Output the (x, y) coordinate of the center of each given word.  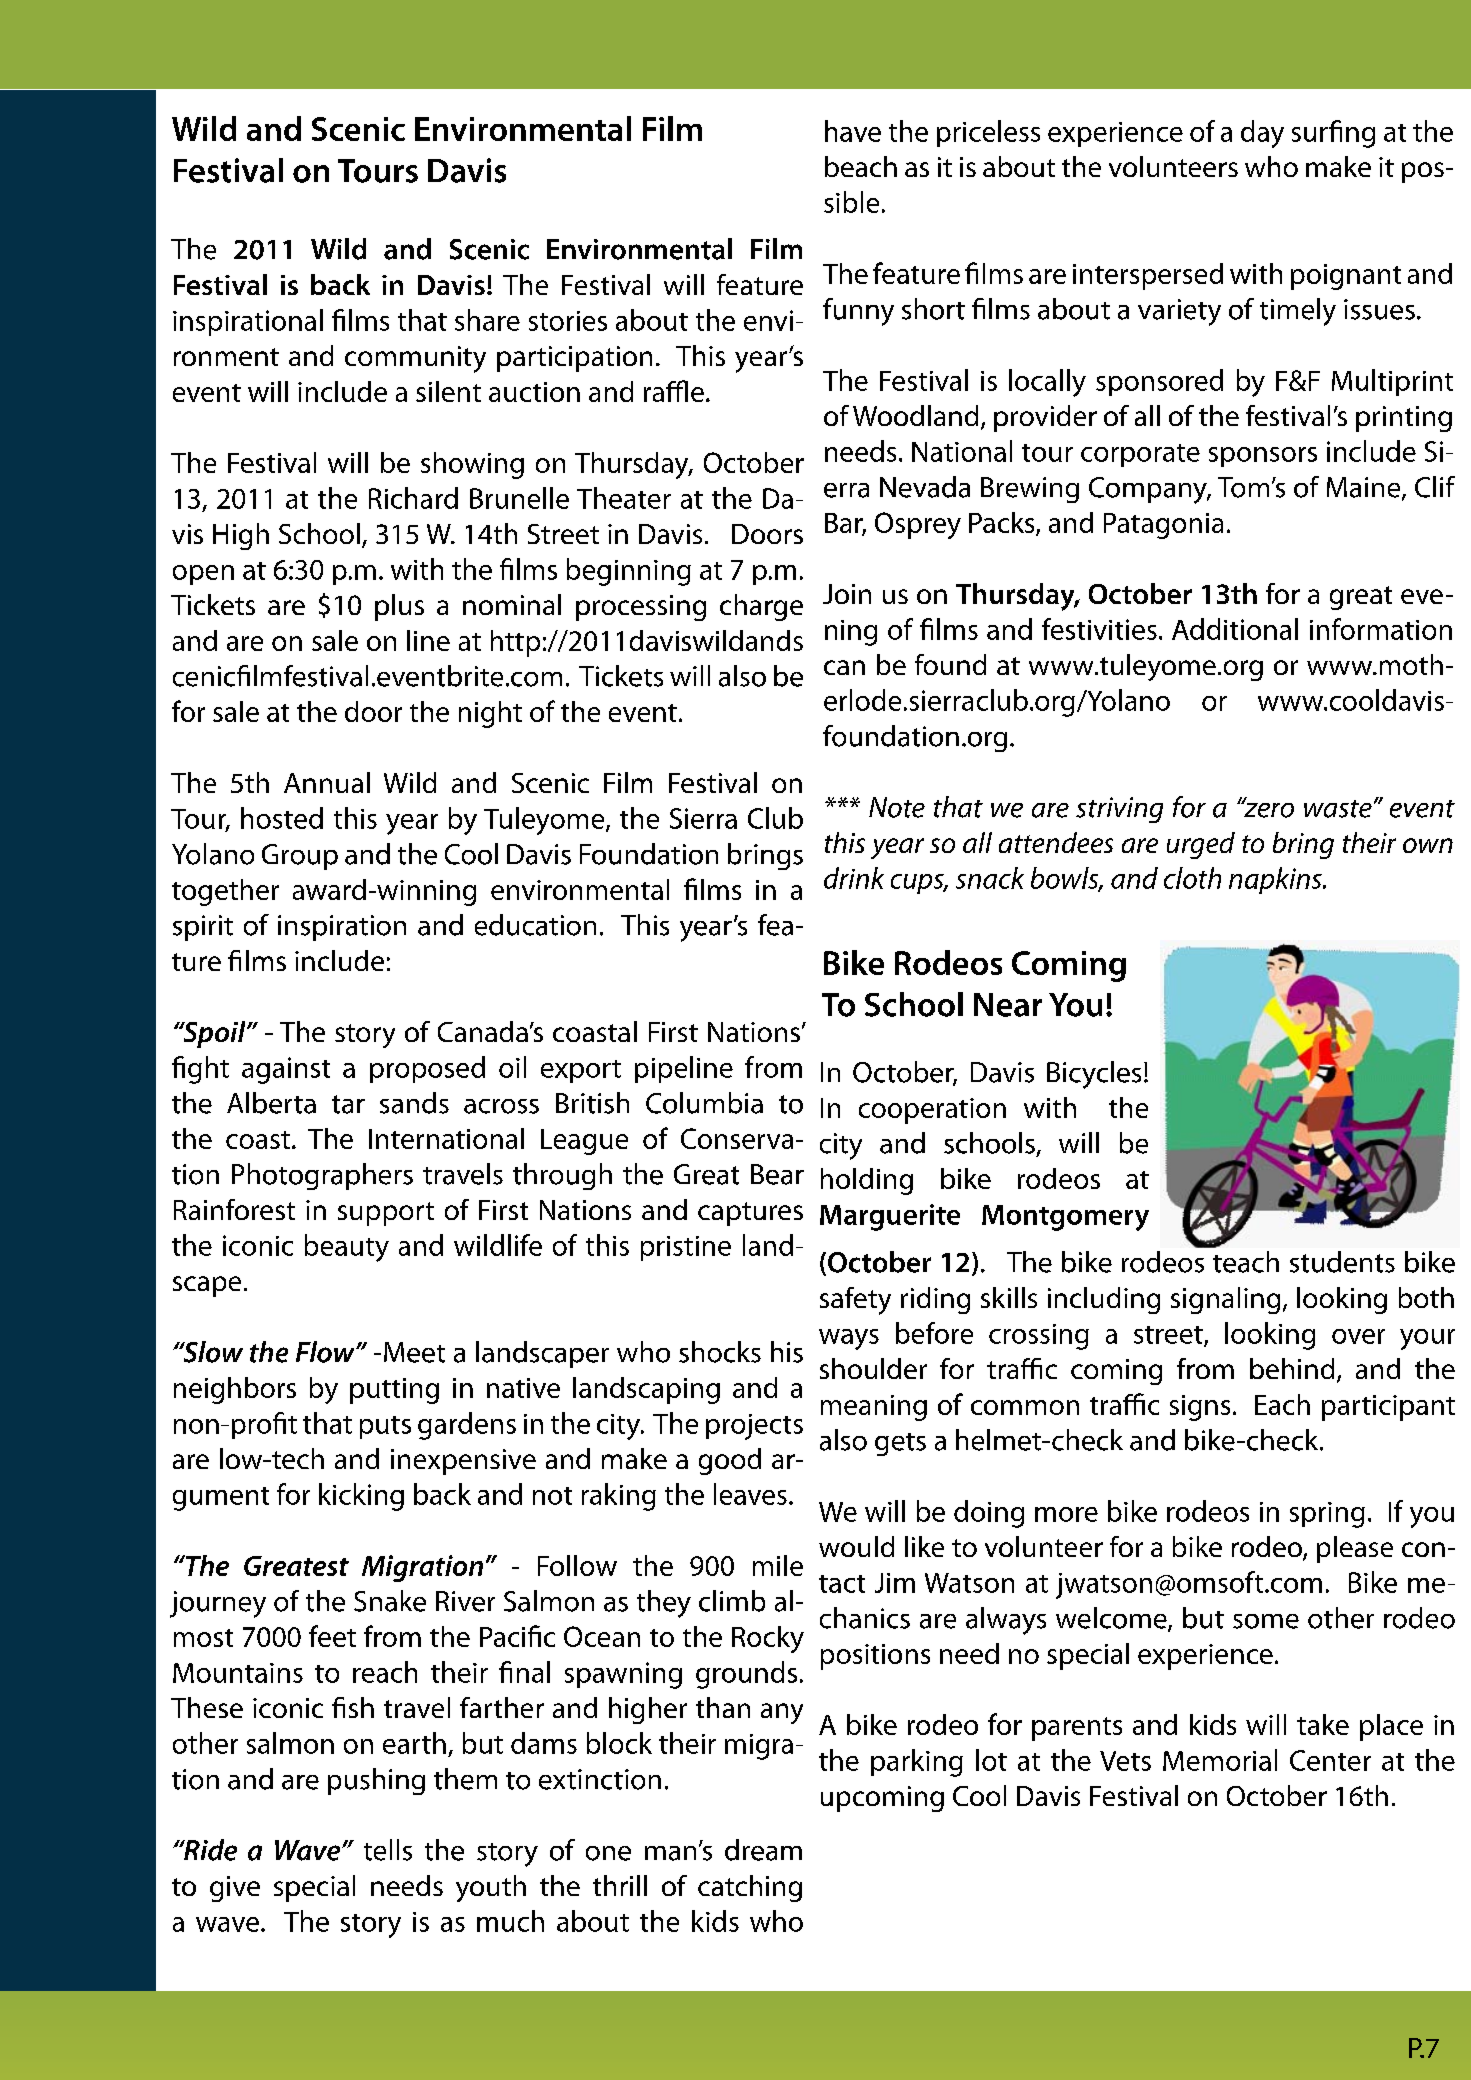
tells (388, 1850)
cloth (1192, 878)
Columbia (704, 1103)
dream (763, 1850)
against (286, 1070)
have (853, 131)
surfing (1333, 134)
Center (1330, 1760)
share (487, 320)
